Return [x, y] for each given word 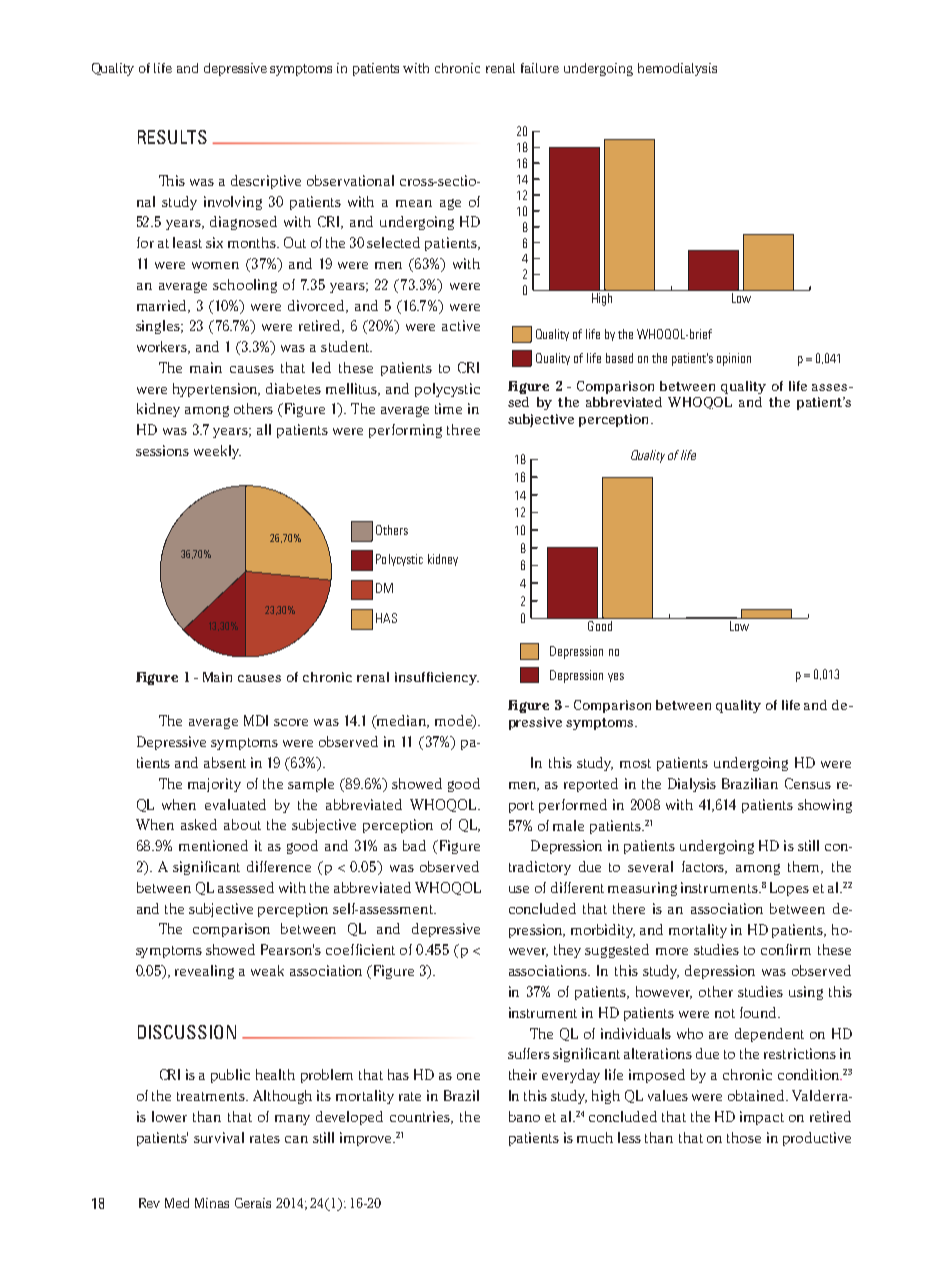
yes [616, 677]
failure [540, 68]
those [744, 1137]
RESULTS [172, 137]
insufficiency [437, 678]
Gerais [253, 1203]
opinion [734, 359]
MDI [256, 720]
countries [421, 1117]
